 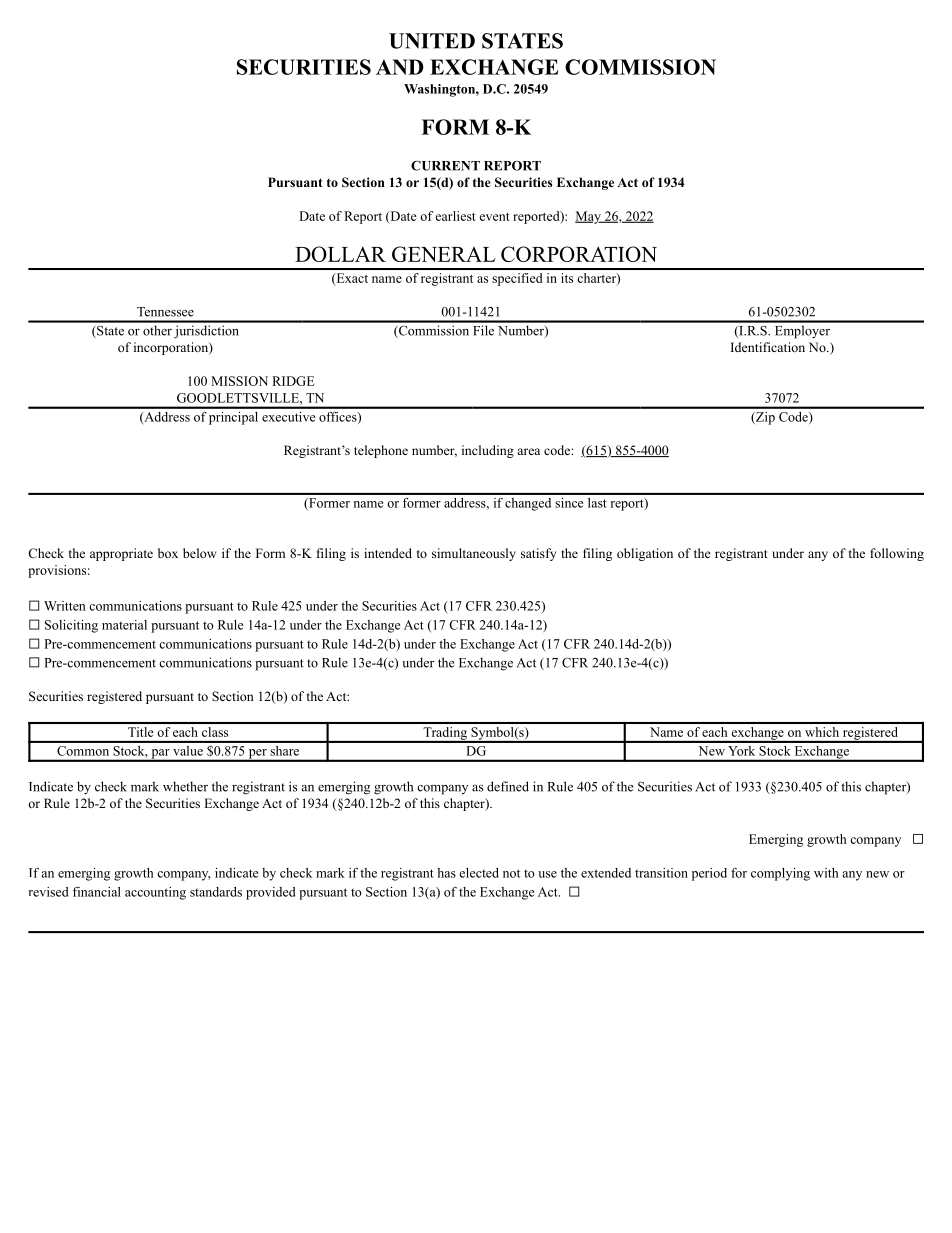 What do you see at coordinates (165, 312) in the image?
I see `Tennessee` at bounding box center [165, 312].
